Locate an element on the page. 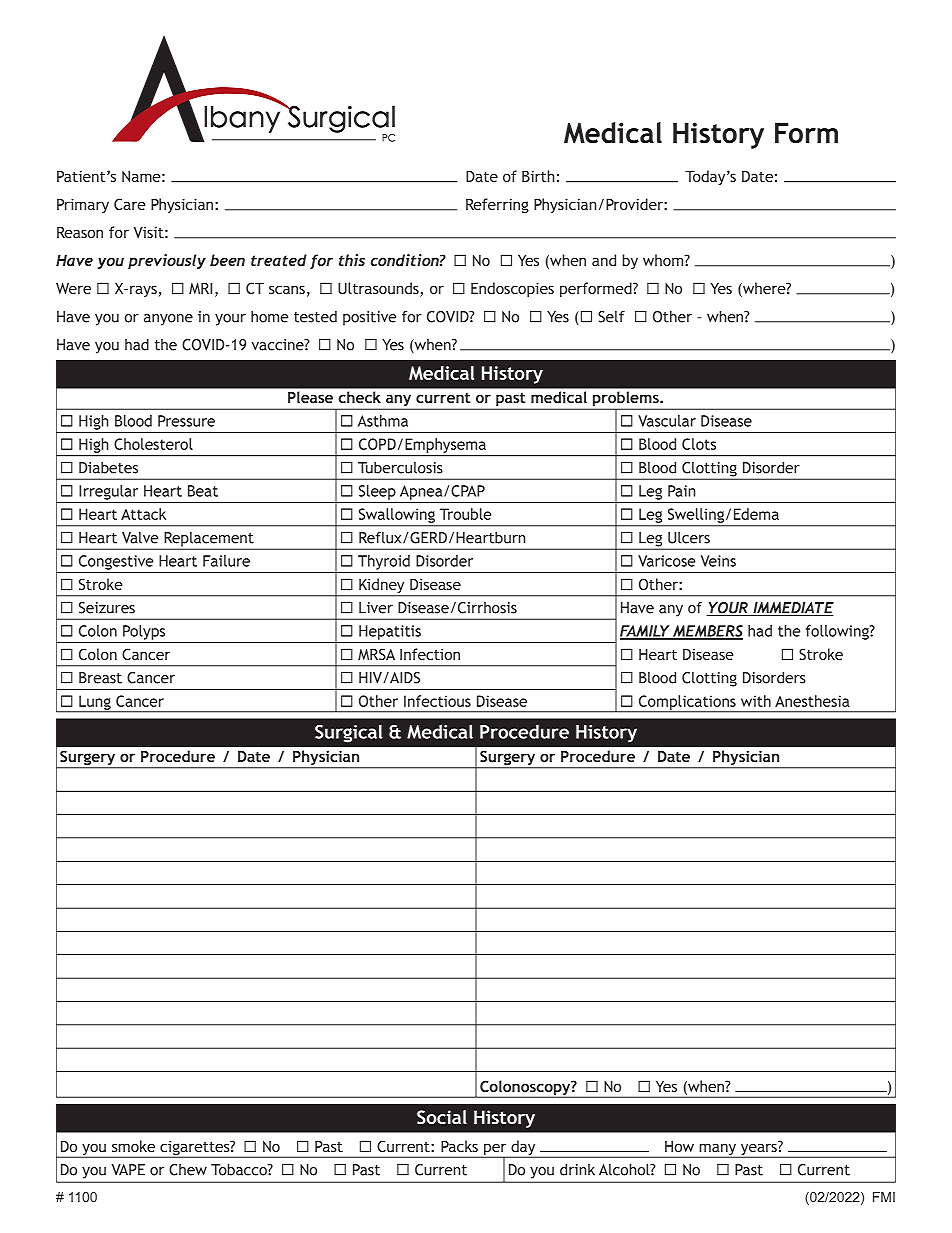  Chew is located at coordinates (188, 1170).
